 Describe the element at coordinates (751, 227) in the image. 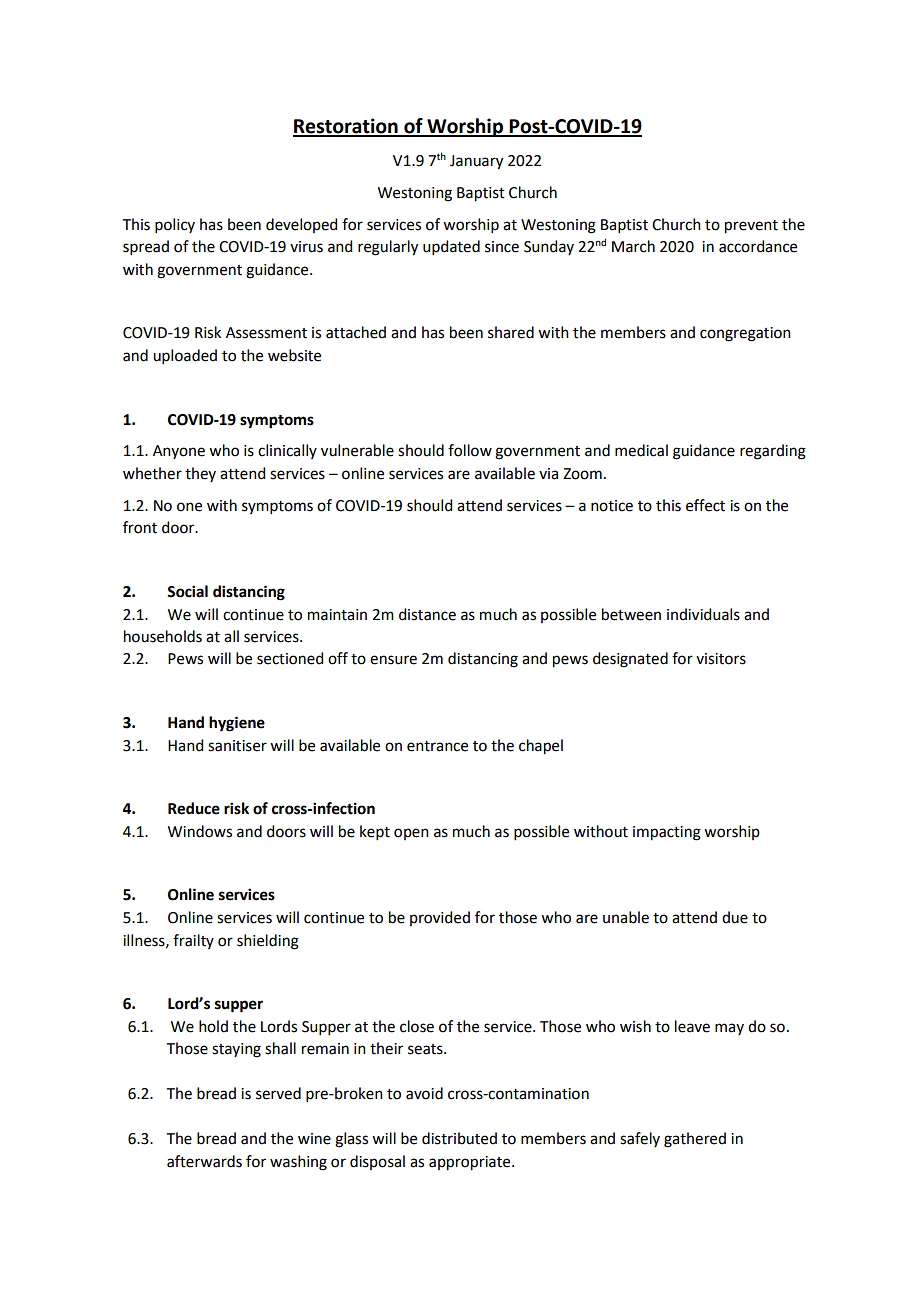

I see `prevent` at that location.
